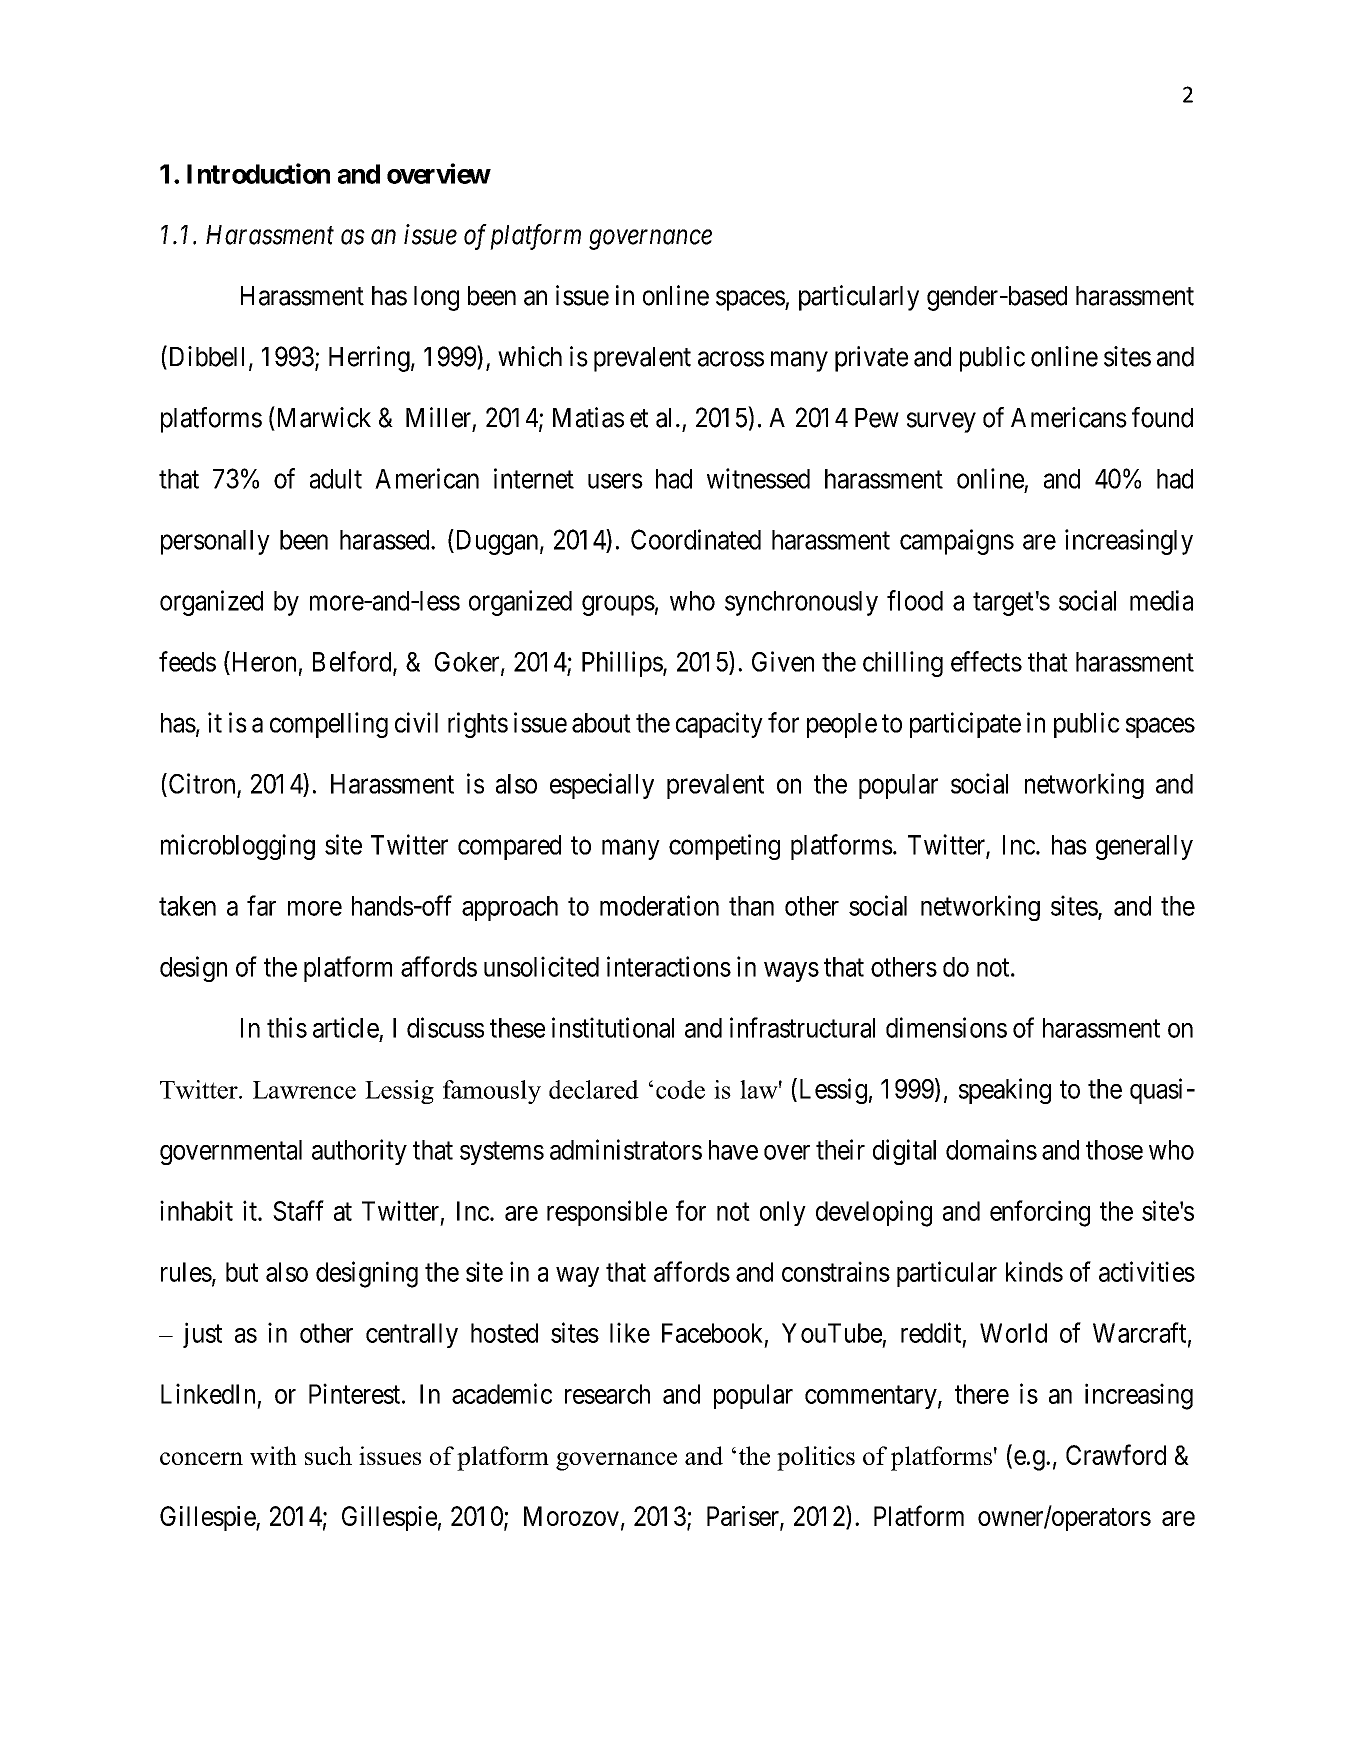 The width and height of the screenshot is (1353, 1751). What do you see at coordinates (258, 173) in the screenshot?
I see `Introduction` at bounding box center [258, 173].
